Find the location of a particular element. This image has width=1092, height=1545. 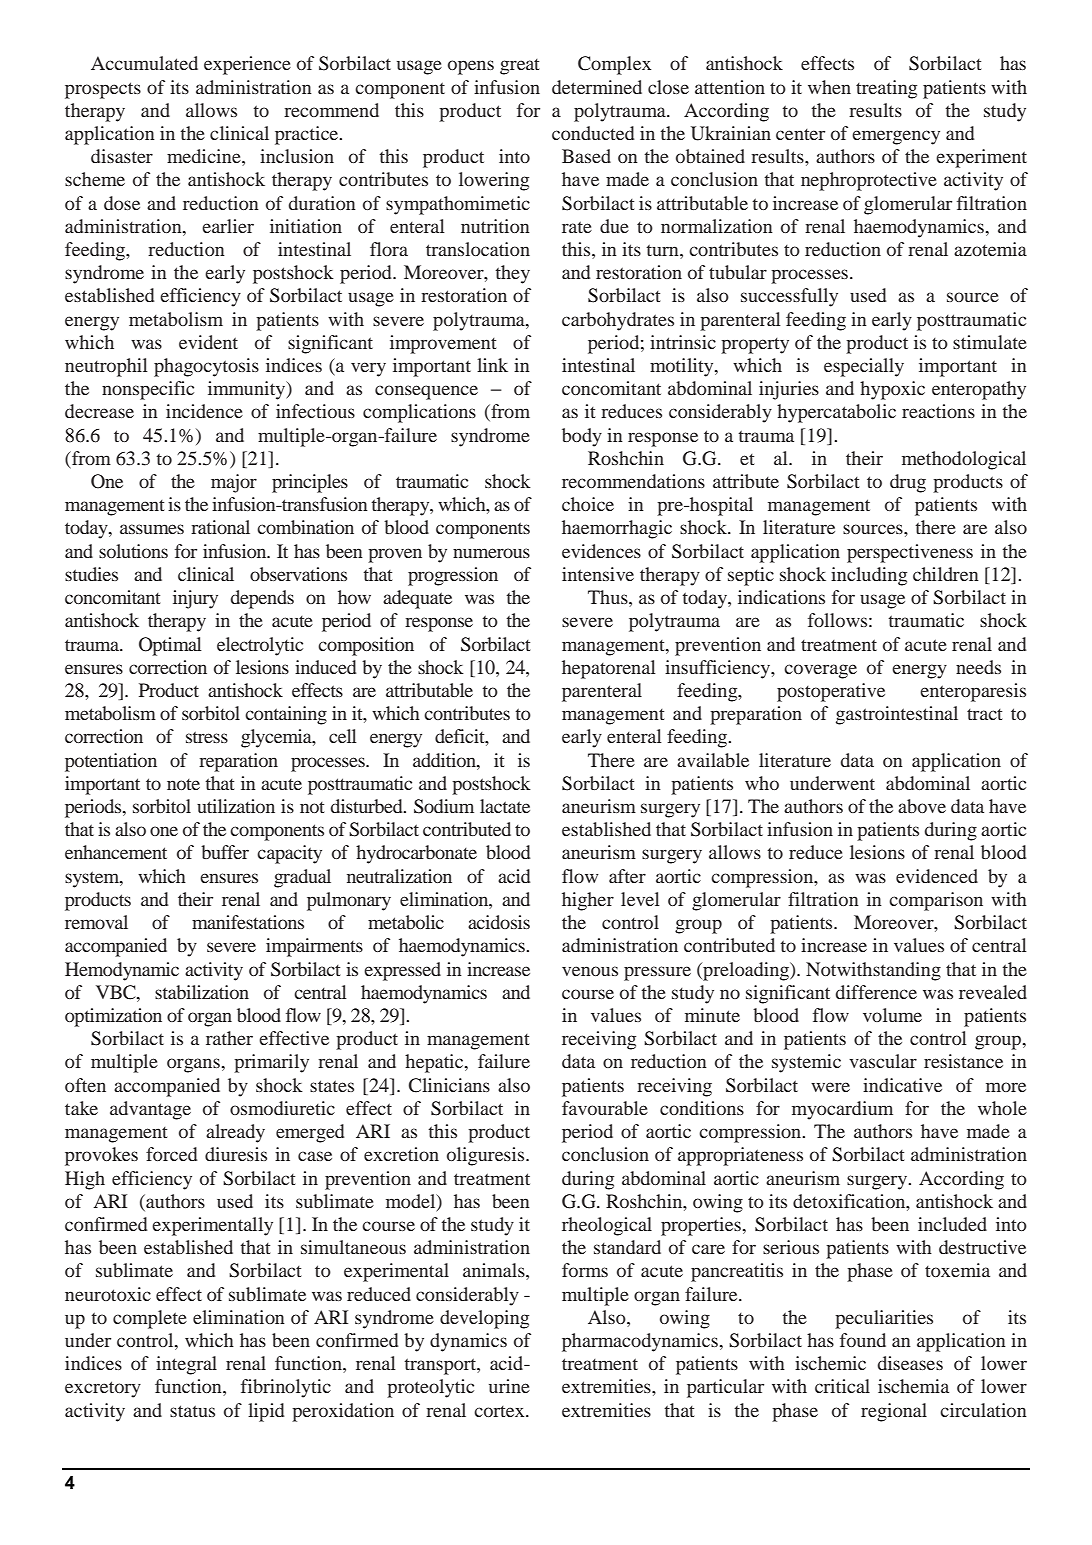

choice is located at coordinates (588, 504).
